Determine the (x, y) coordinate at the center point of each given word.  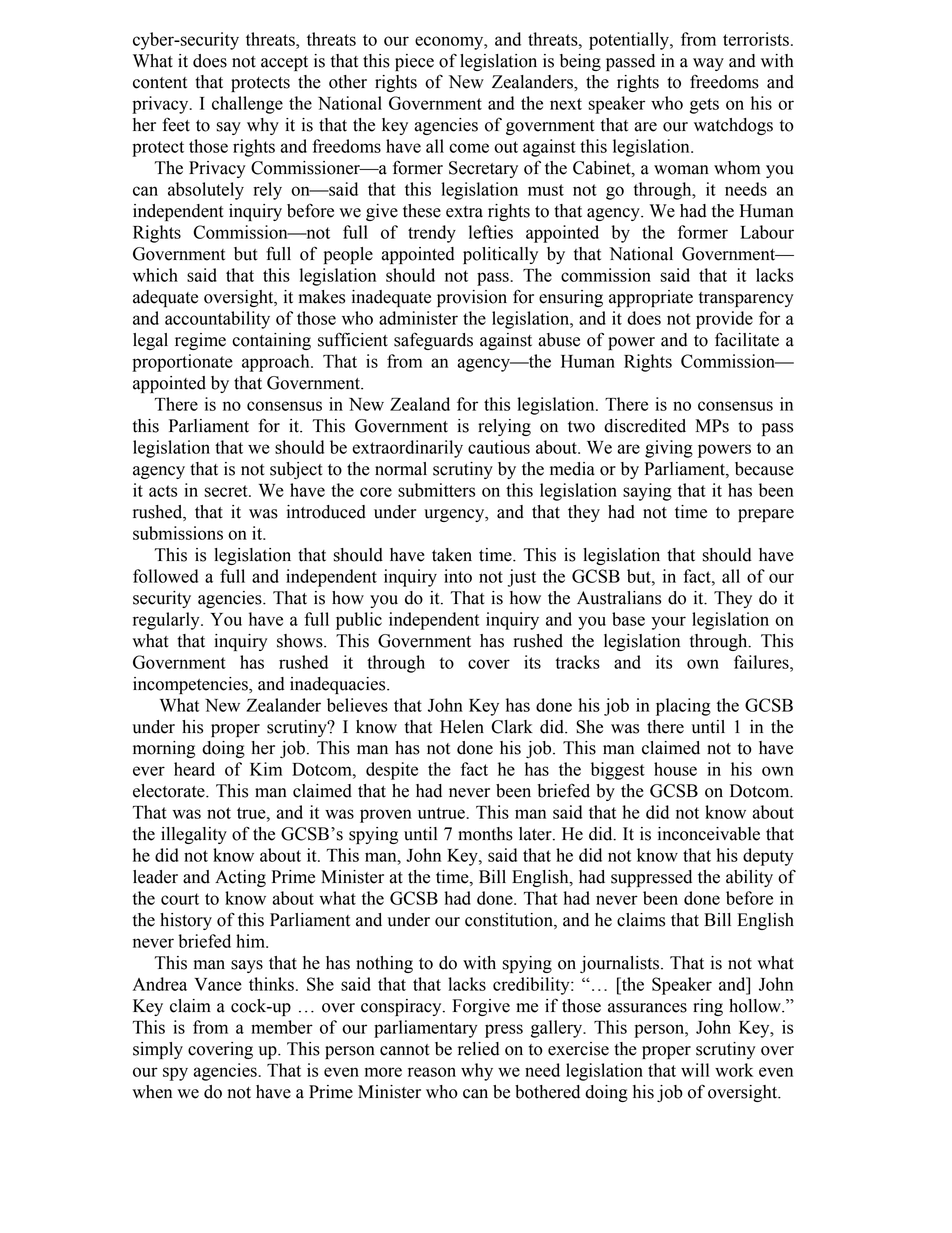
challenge (247, 105)
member (282, 1027)
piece (414, 62)
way (708, 64)
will (695, 1070)
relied (479, 1049)
